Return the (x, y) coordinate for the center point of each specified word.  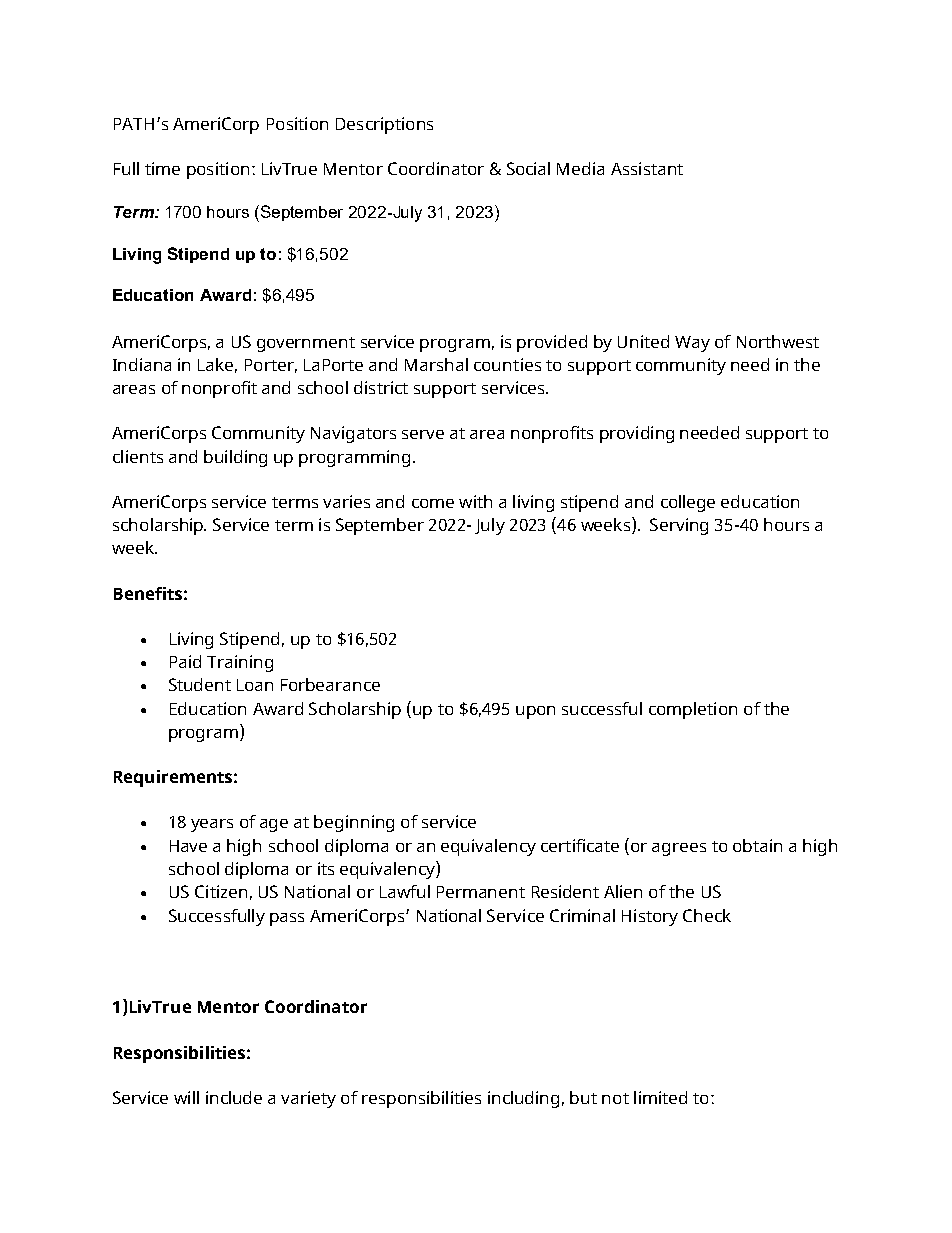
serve (423, 434)
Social (528, 168)
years (212, 825)
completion (693, 710)
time (162, 168)
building (235, 458)
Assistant (647, 168)
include (234, 1097)
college (688, 503)
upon (535, 712)
